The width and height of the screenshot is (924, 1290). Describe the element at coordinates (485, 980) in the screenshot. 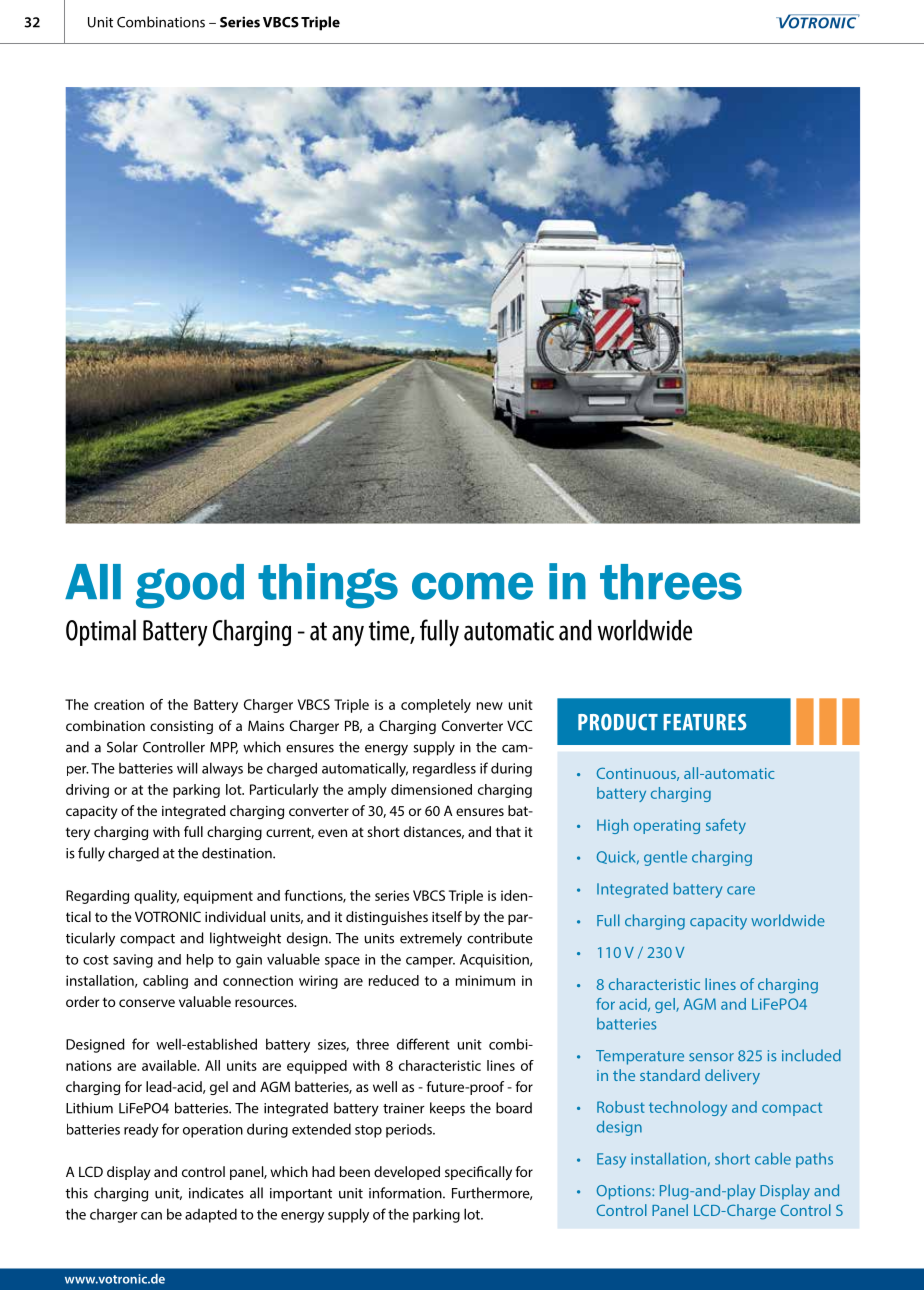

I see `minimum` at that location.
